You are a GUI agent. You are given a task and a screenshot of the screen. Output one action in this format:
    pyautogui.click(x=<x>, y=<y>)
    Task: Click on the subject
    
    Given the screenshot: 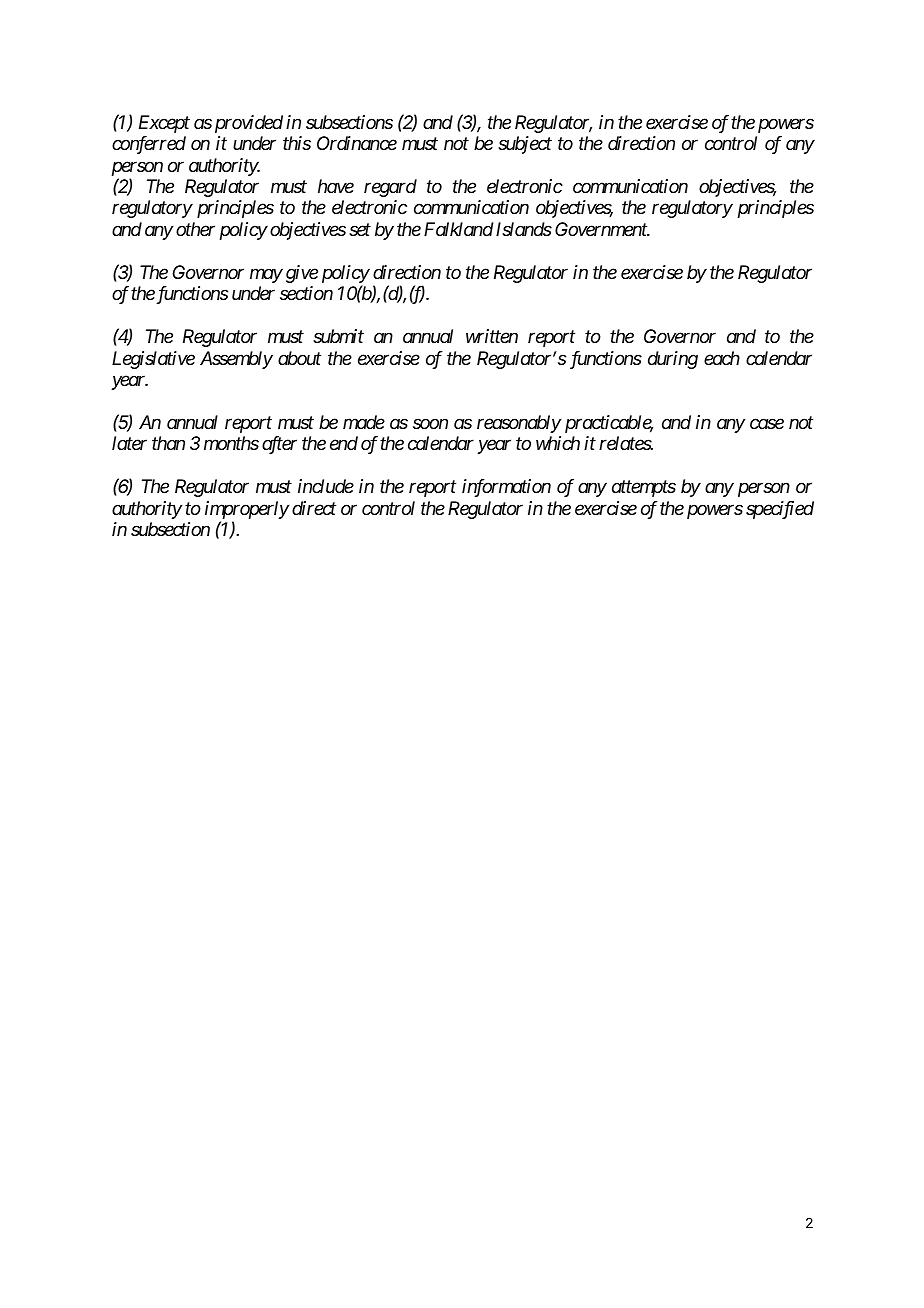 What is the action you would take?
    pyautogui.click(x=525, y=145)
